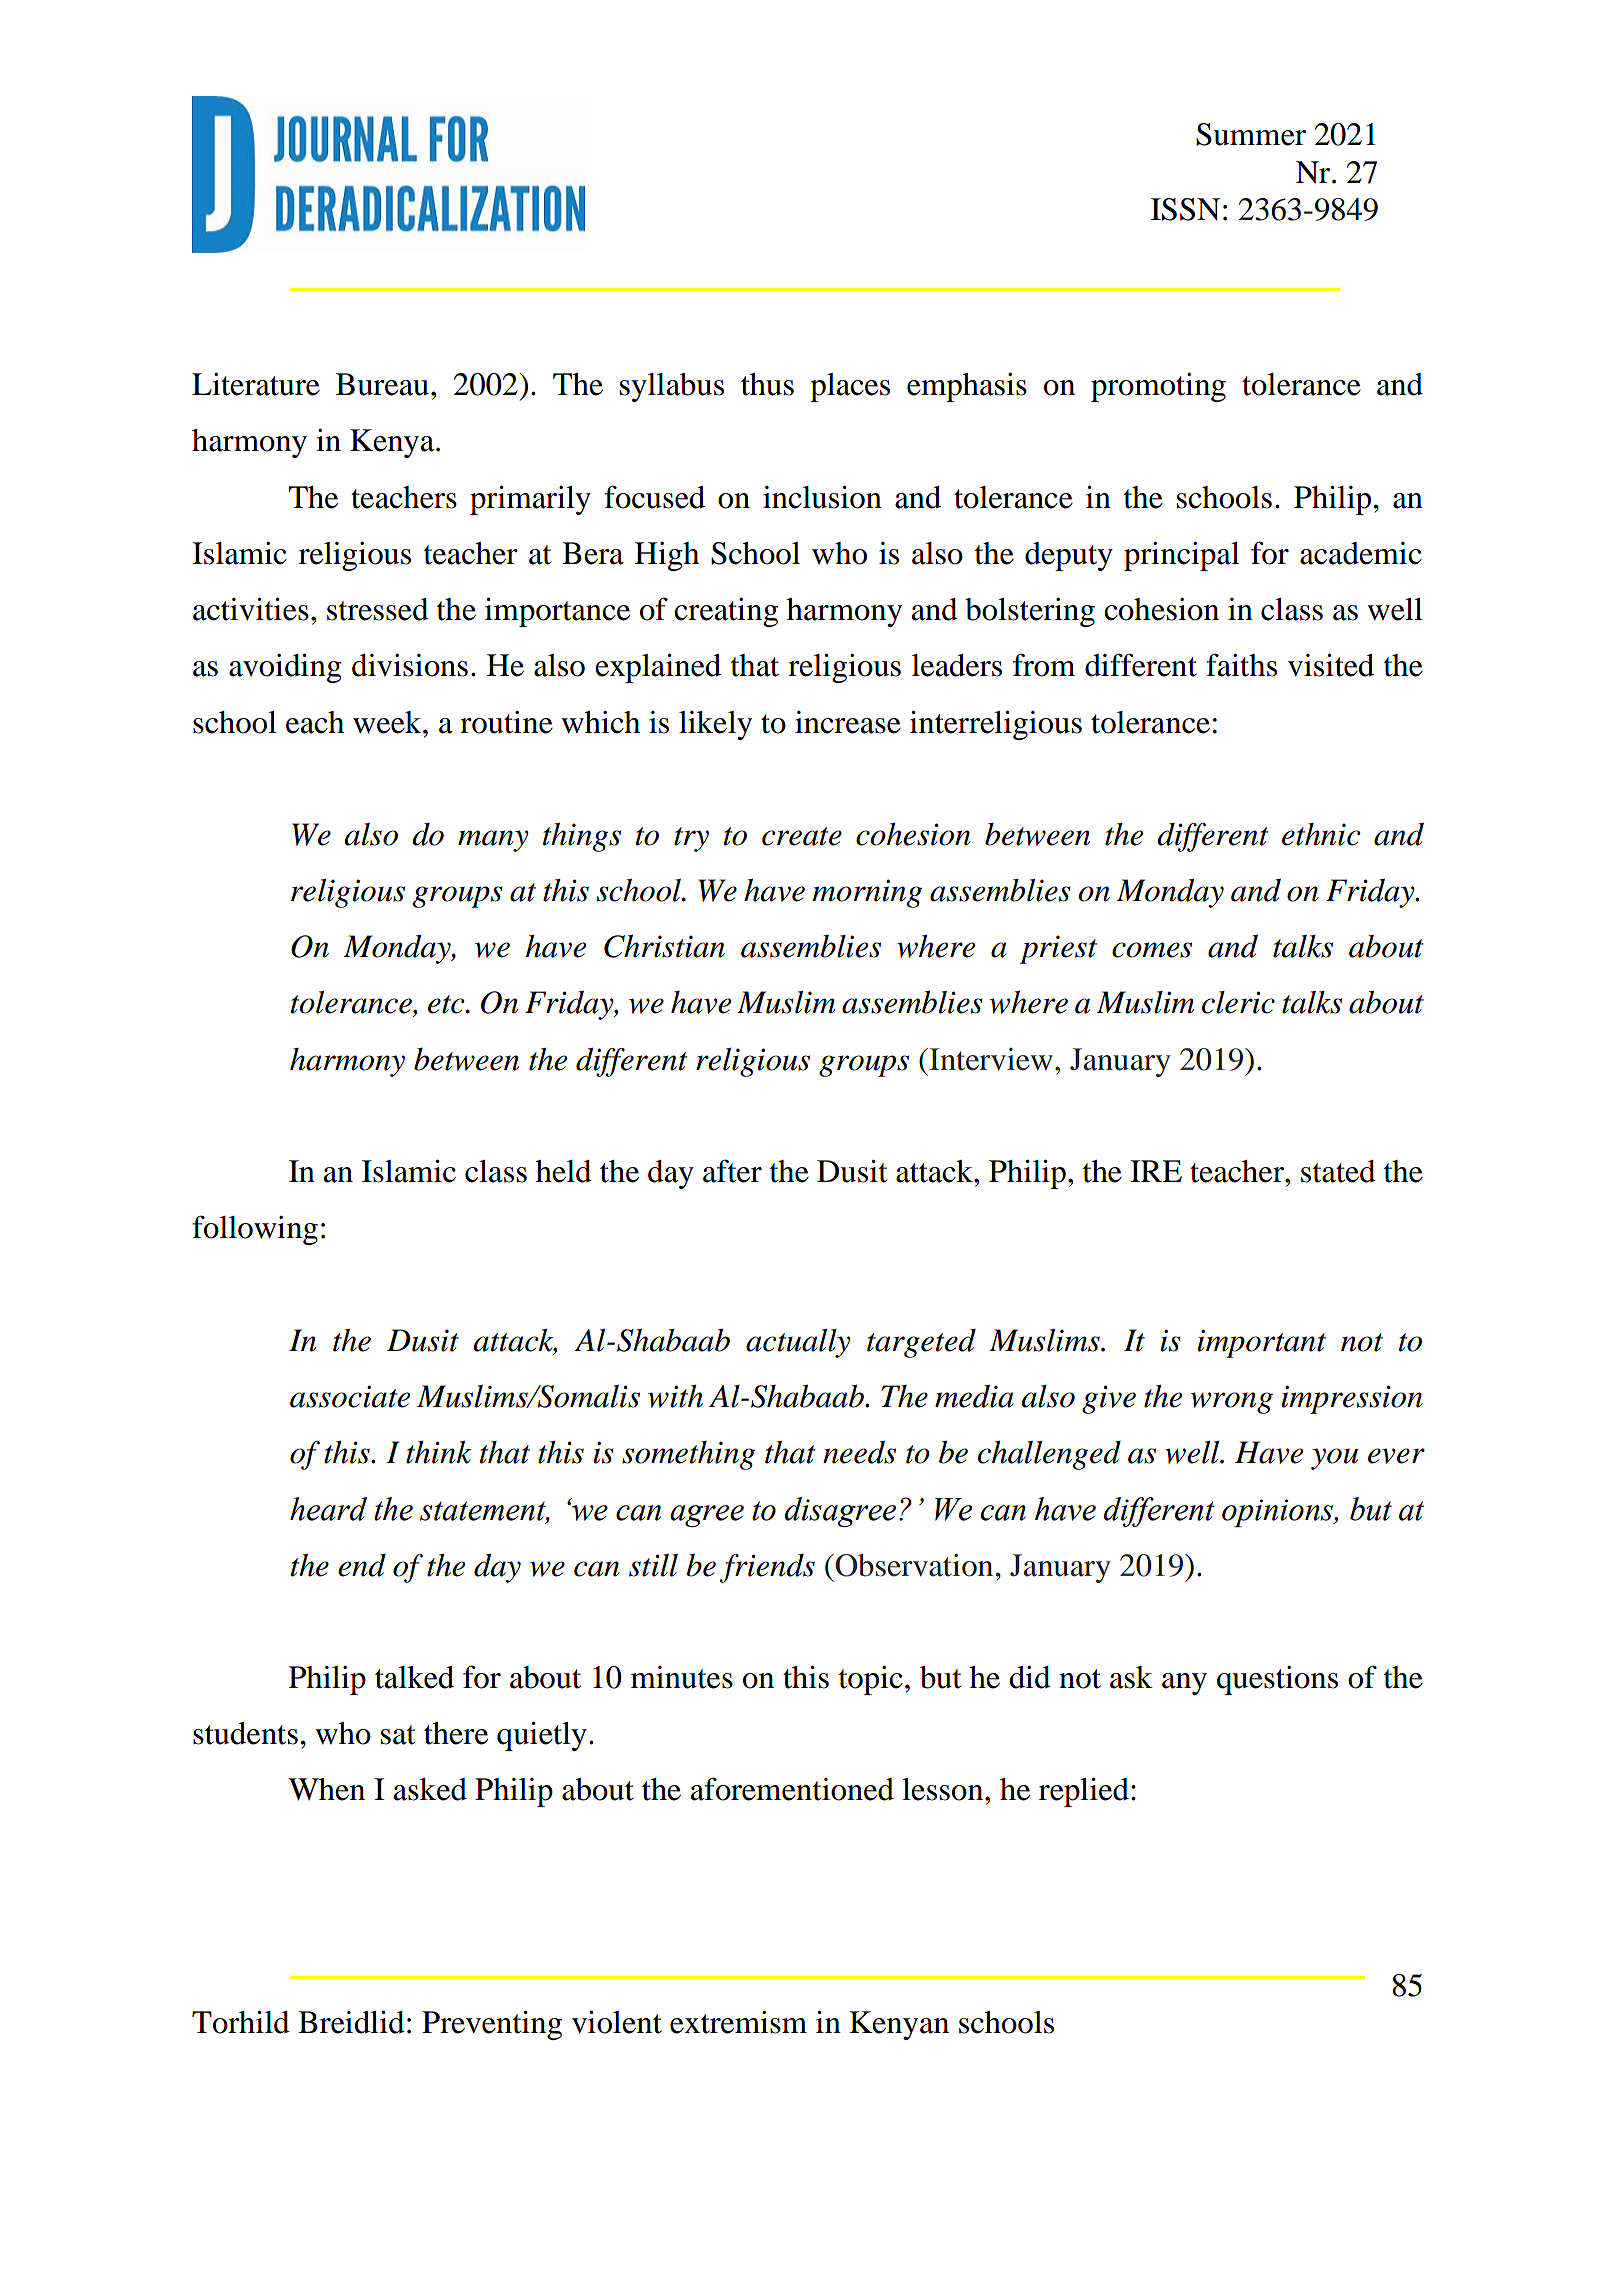 The width and height of the page is (1616, 2286). Describe the element at coordinates (382, 384) in the page. I see `Bureau` at that location.
